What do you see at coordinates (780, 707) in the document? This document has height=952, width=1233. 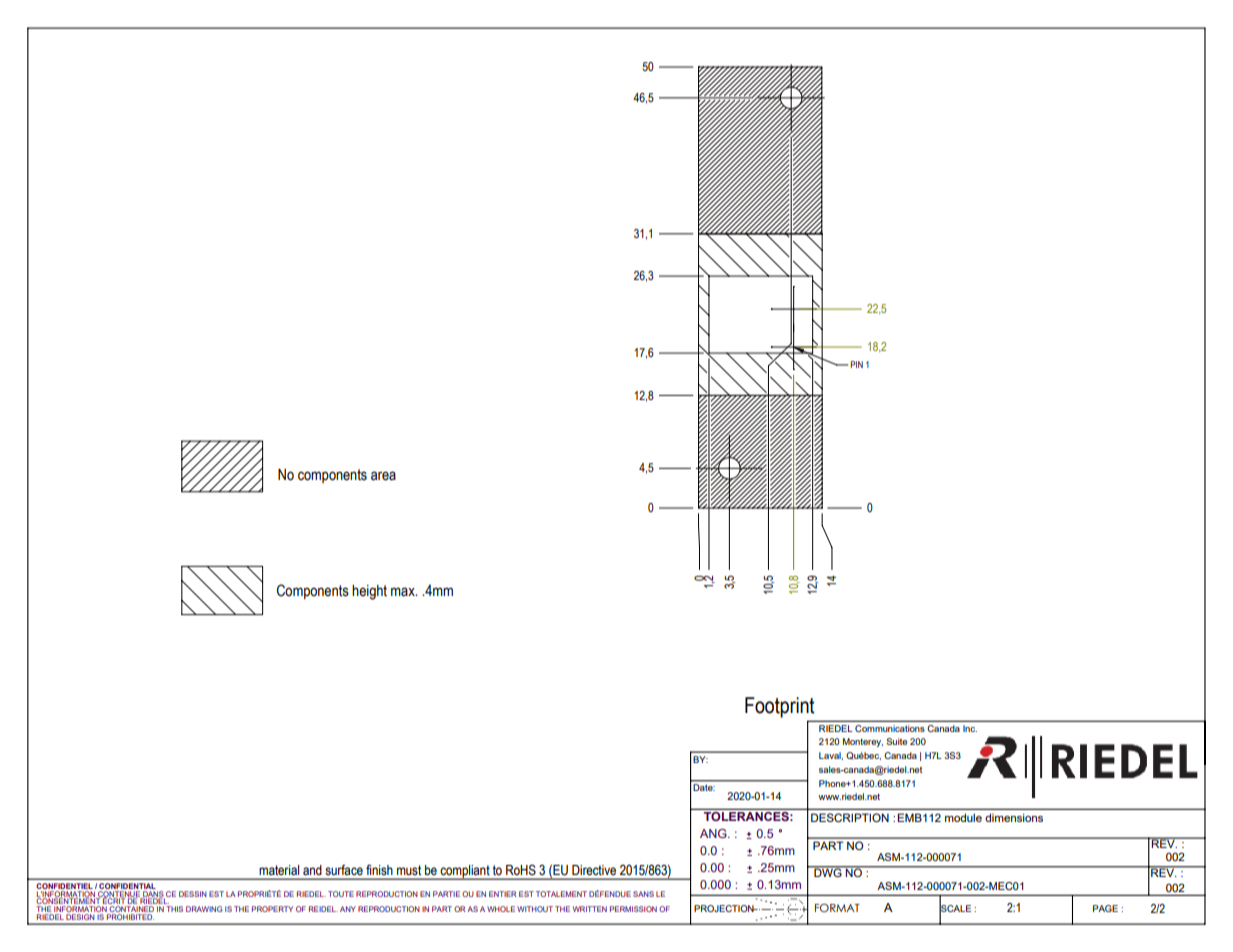 I see `Footprint` at bounding box center [780, 707].
